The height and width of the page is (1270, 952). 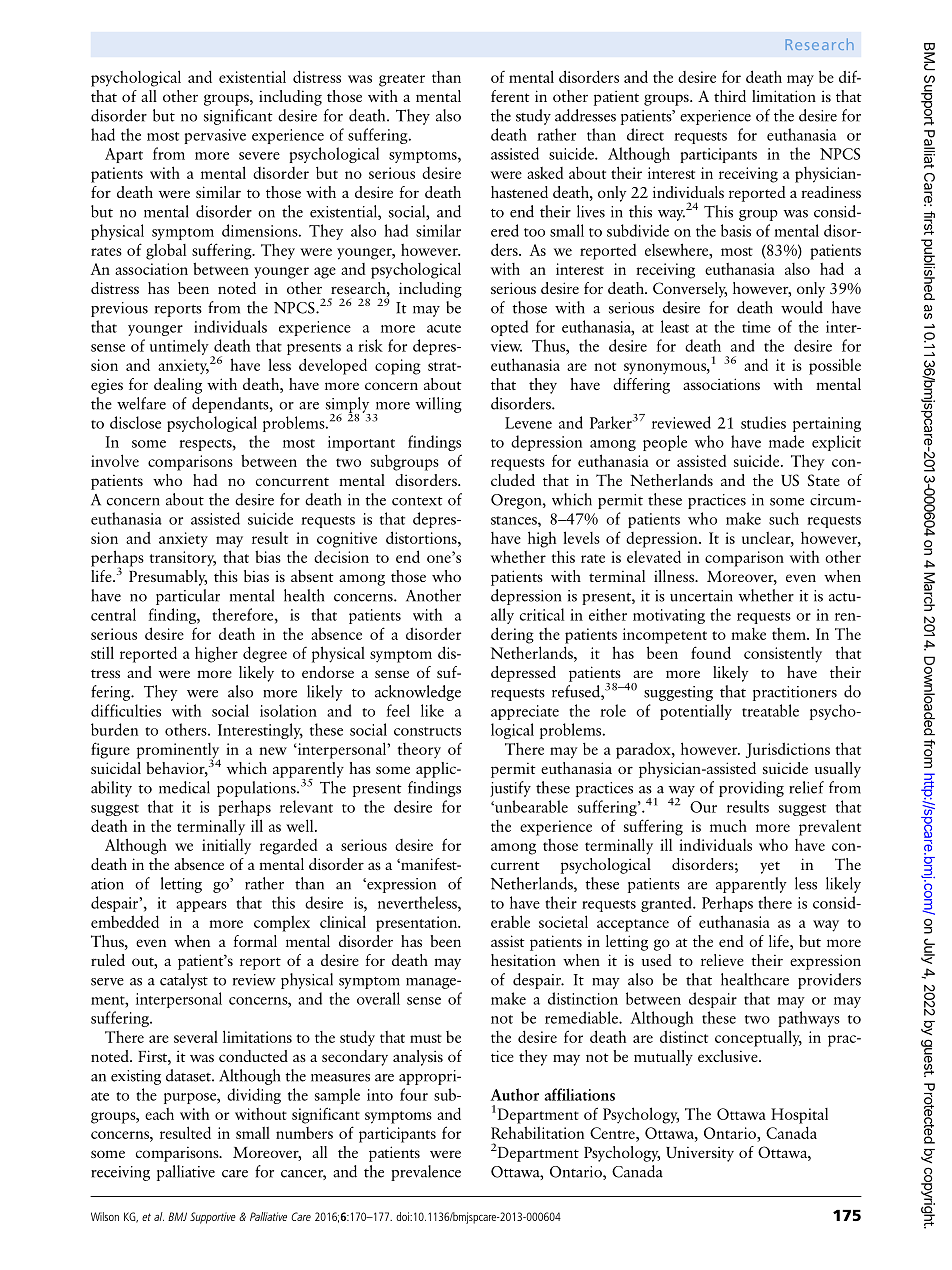 I want to click on pervasive, so click(x=215, y=136).
